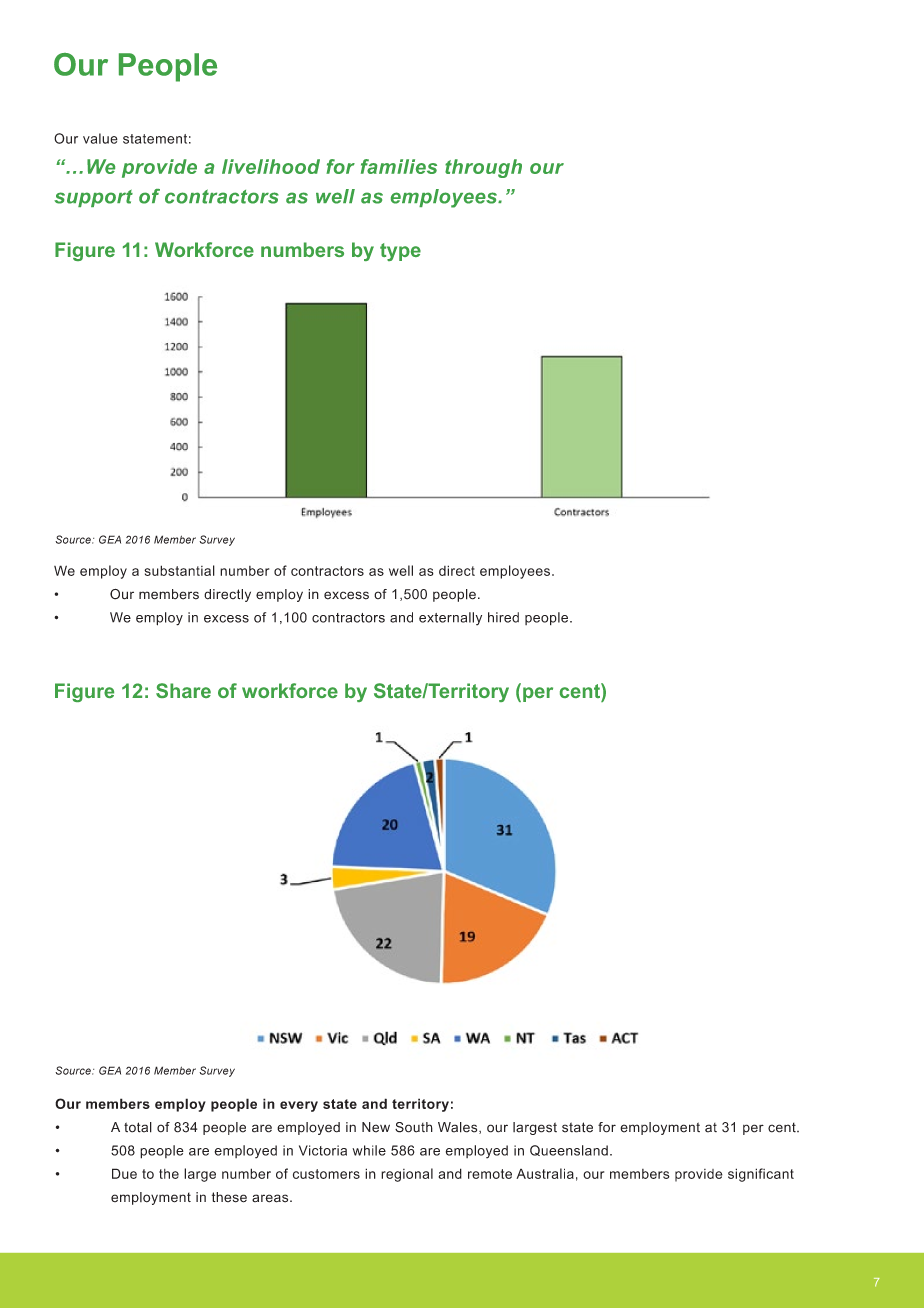 The image size is (924, 1308). What do you see at coordinates (399, 166) in the page?
I see `families` at bounding box center [399, 166].
